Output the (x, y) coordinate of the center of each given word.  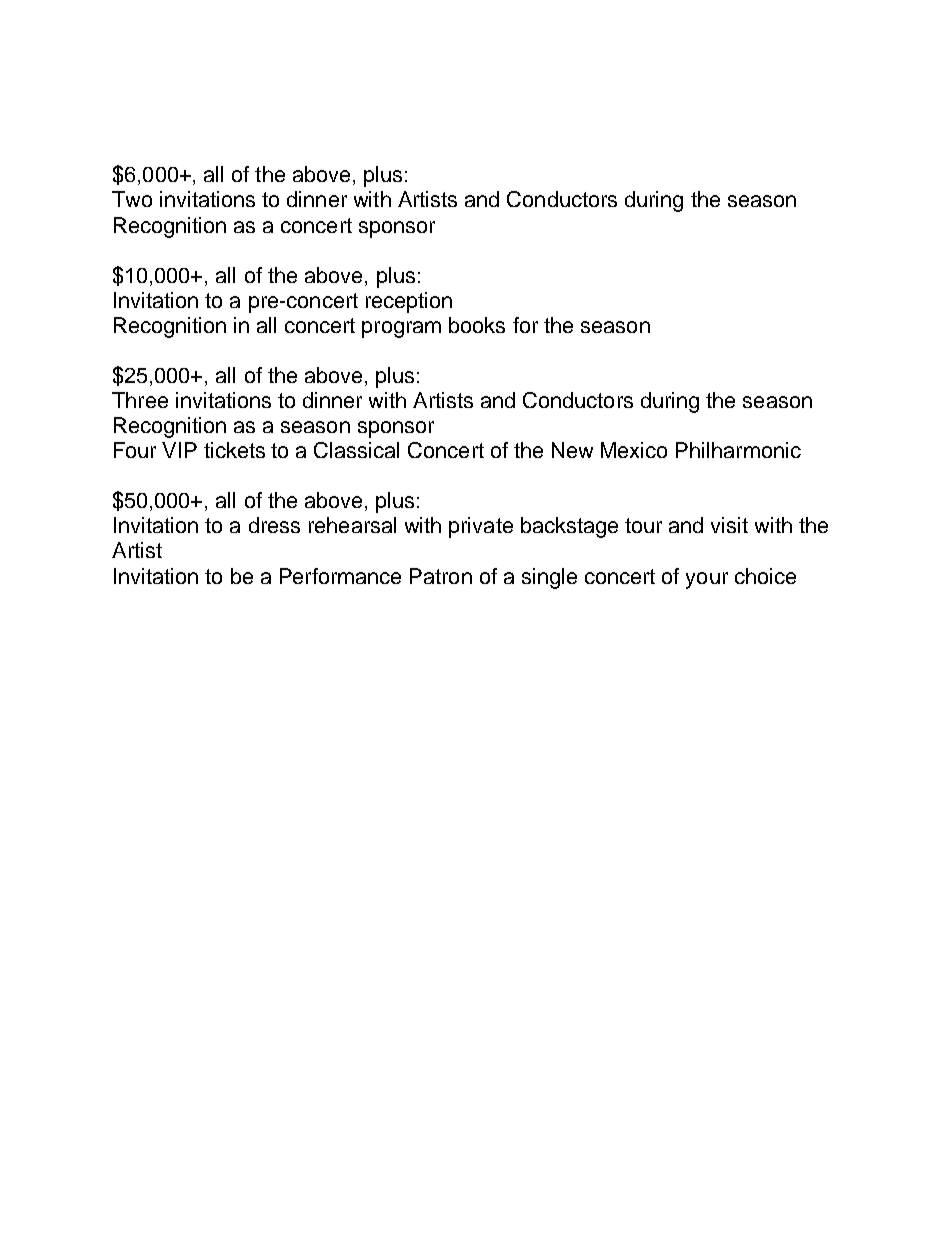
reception (409, 302)
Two (132, 199)
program (401, 329)
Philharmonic (738, 450)
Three (140, 400)
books (477, 325)
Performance (340, 576)
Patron (441, 576)
